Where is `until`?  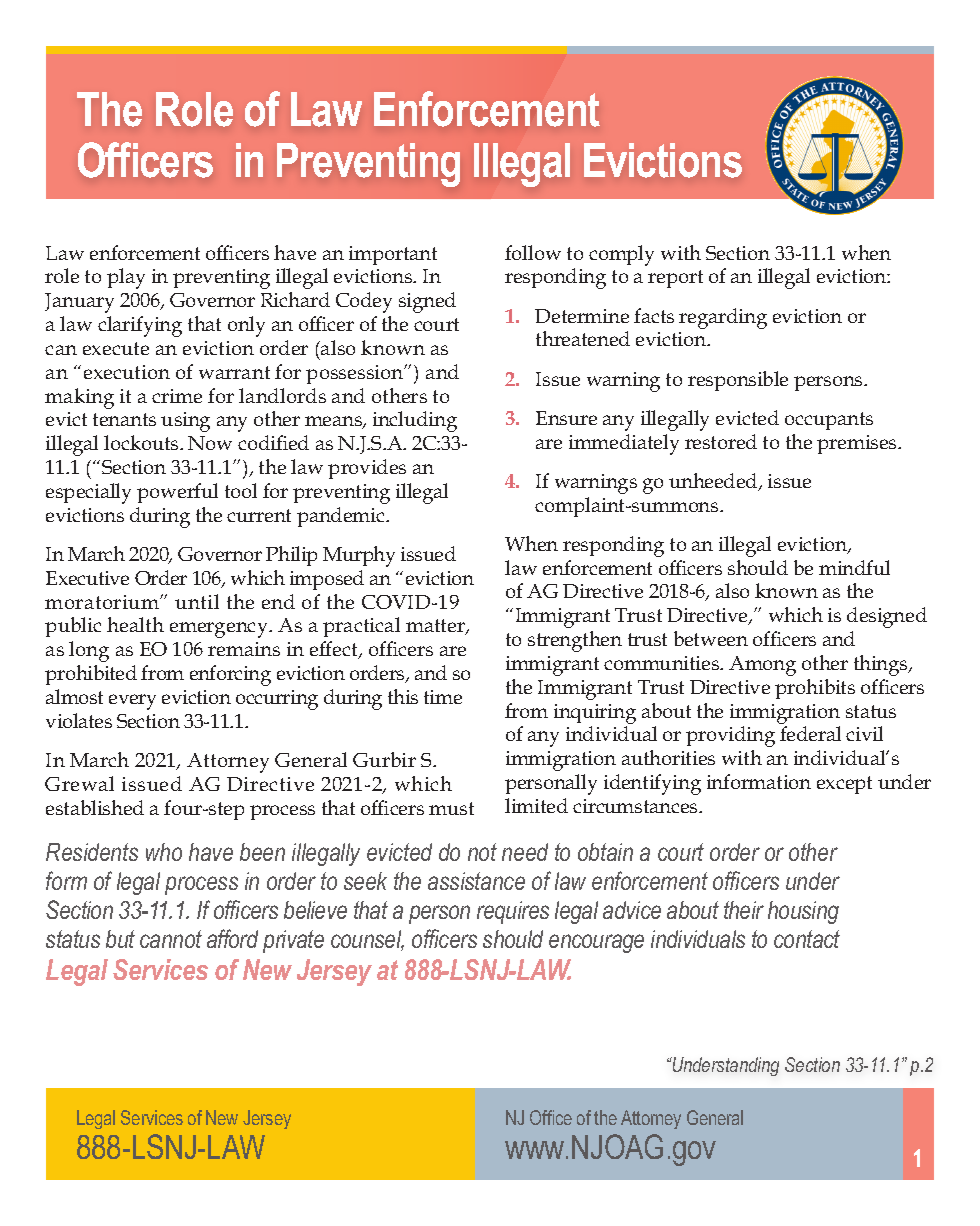
until is located at coordinates (197, 601).
